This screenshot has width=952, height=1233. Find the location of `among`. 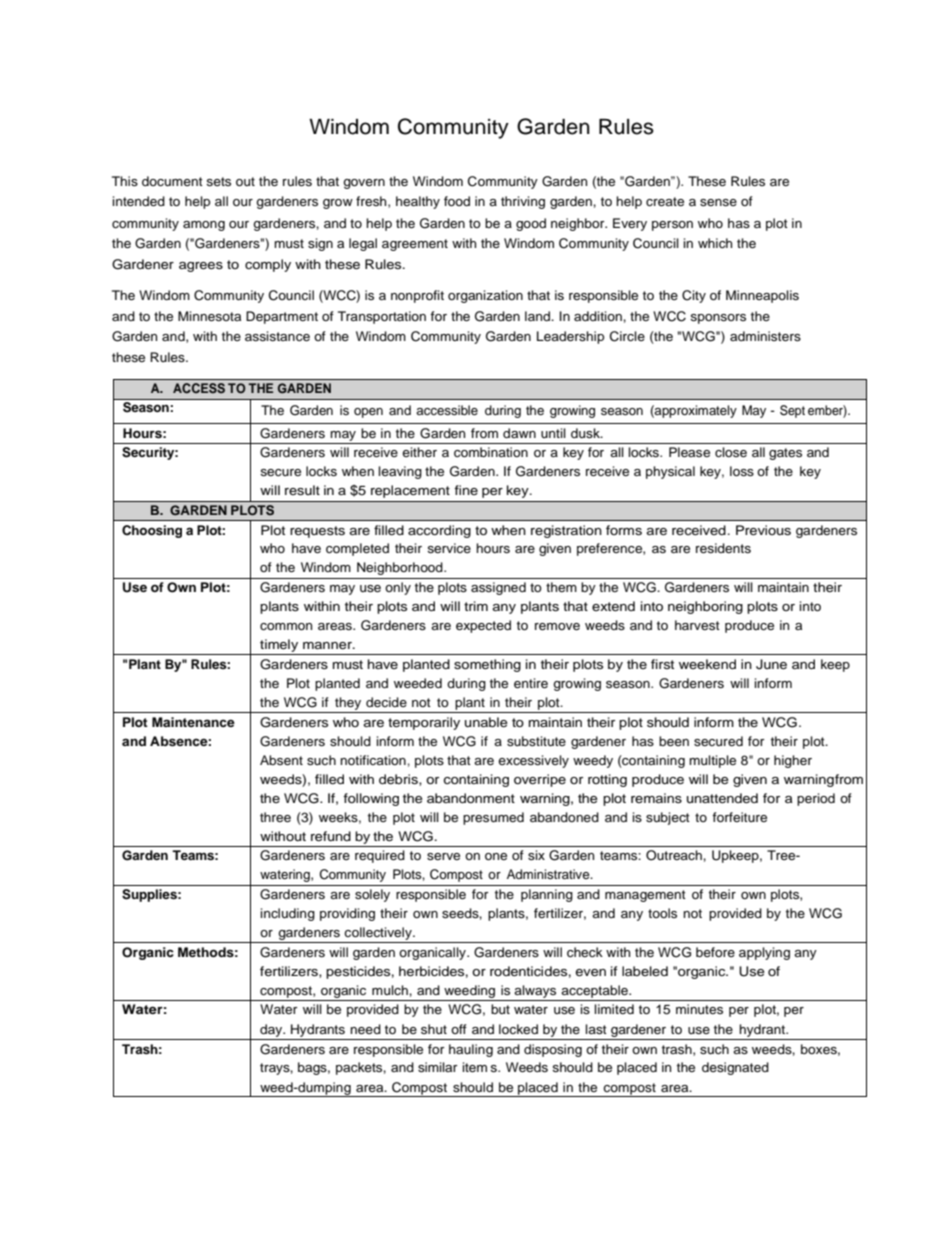

among is located at coordinates (204, 226).
